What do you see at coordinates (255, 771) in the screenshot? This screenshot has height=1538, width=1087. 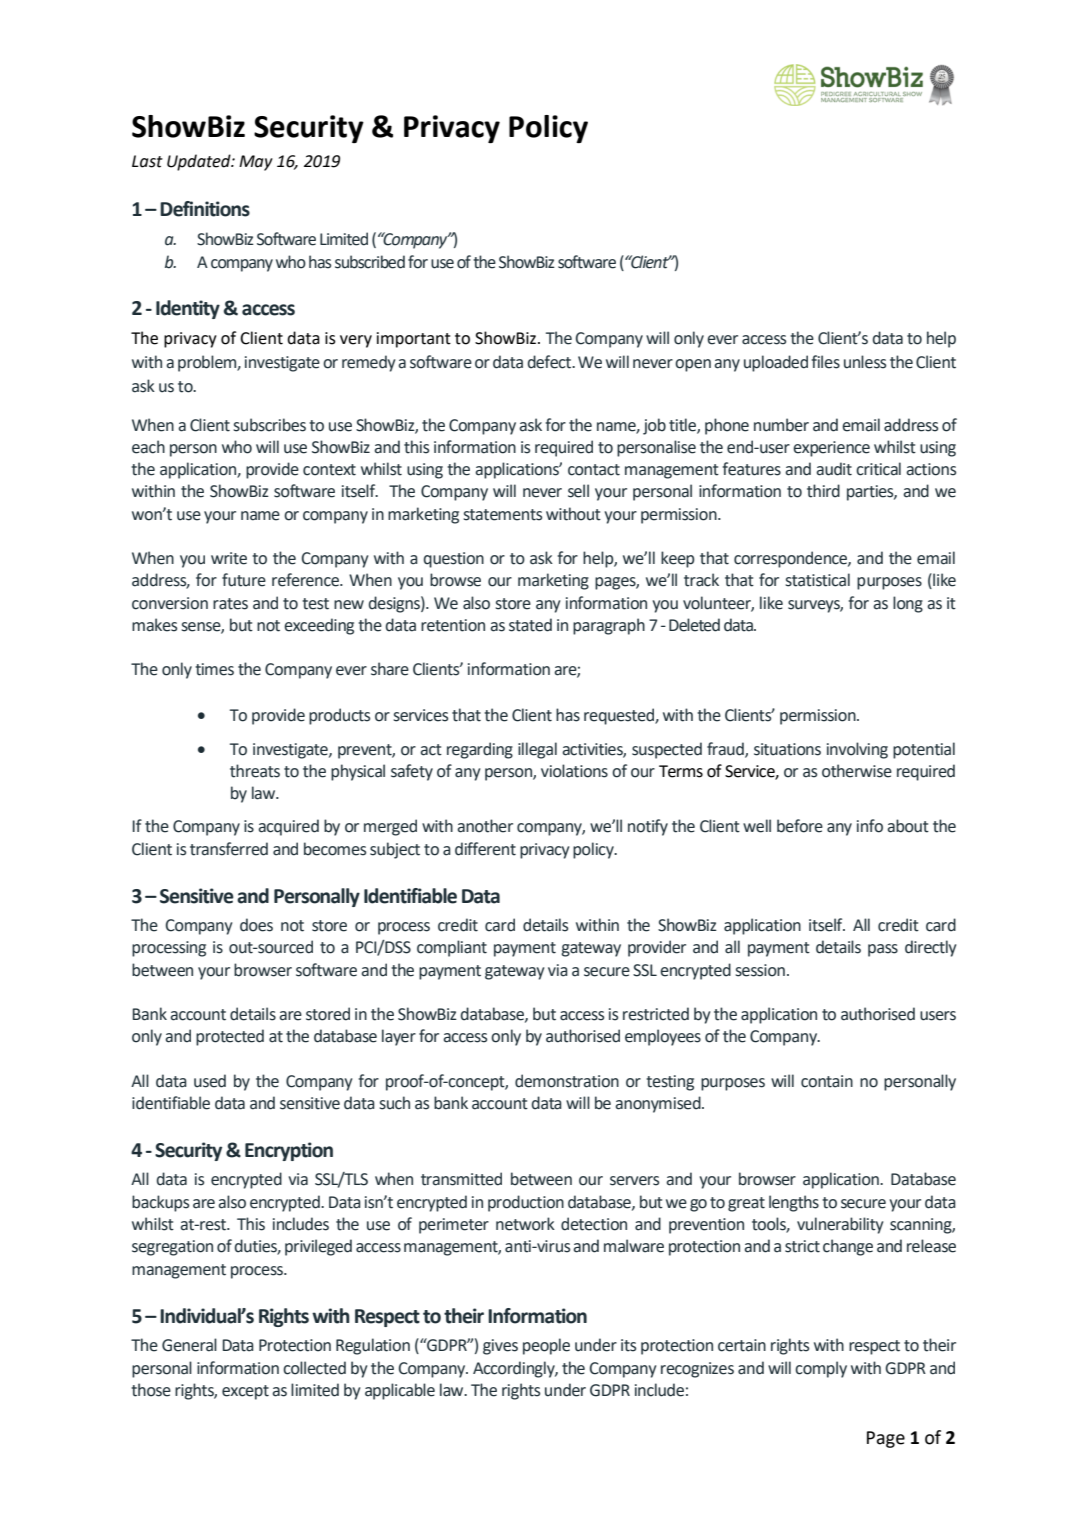 I see `threats` at bounding box center [255, 771].
